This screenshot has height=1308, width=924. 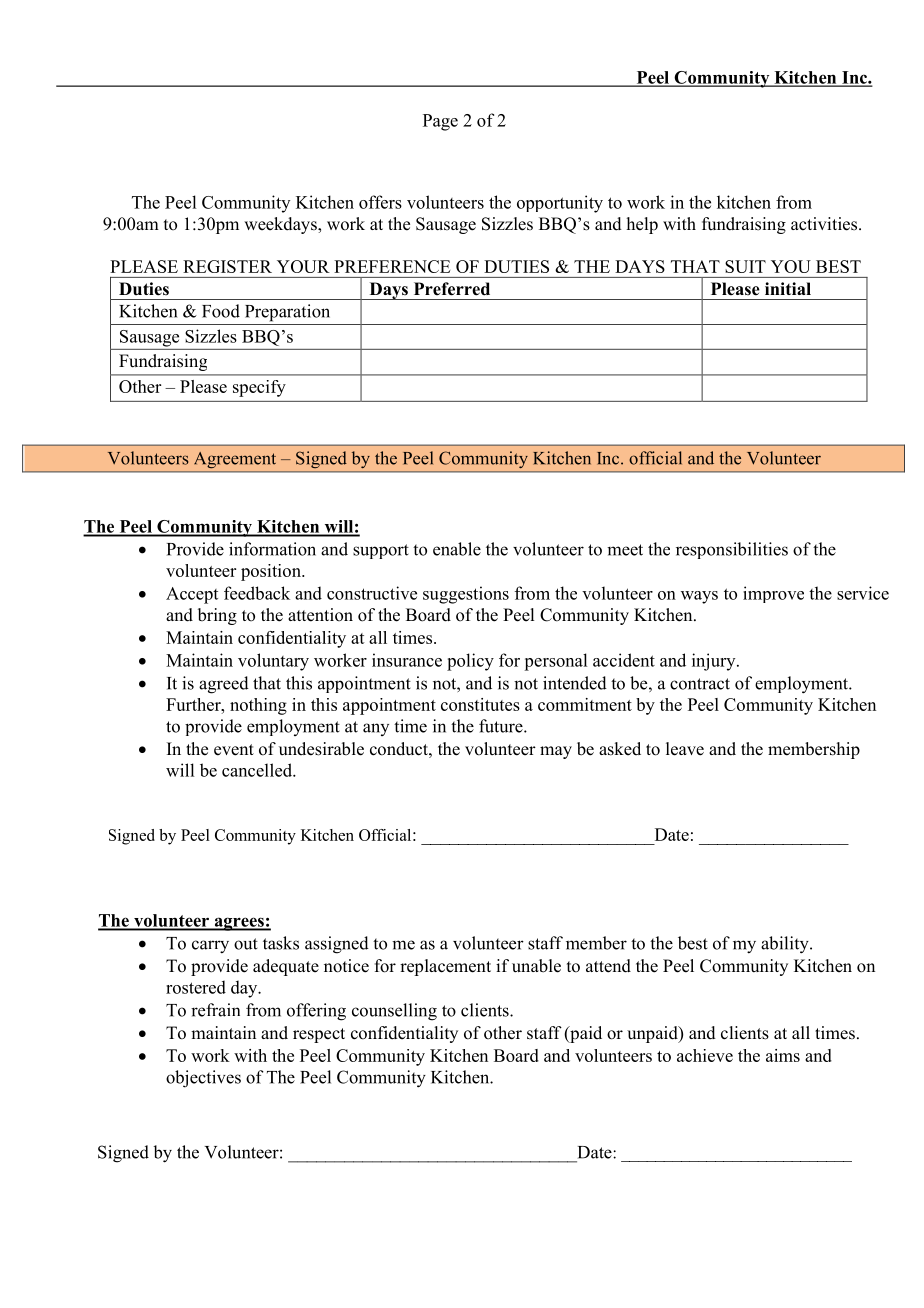 What do you see at coordinates (788, 288) in the screenshot?
I see `initial` at bounding box center [788, 288].
